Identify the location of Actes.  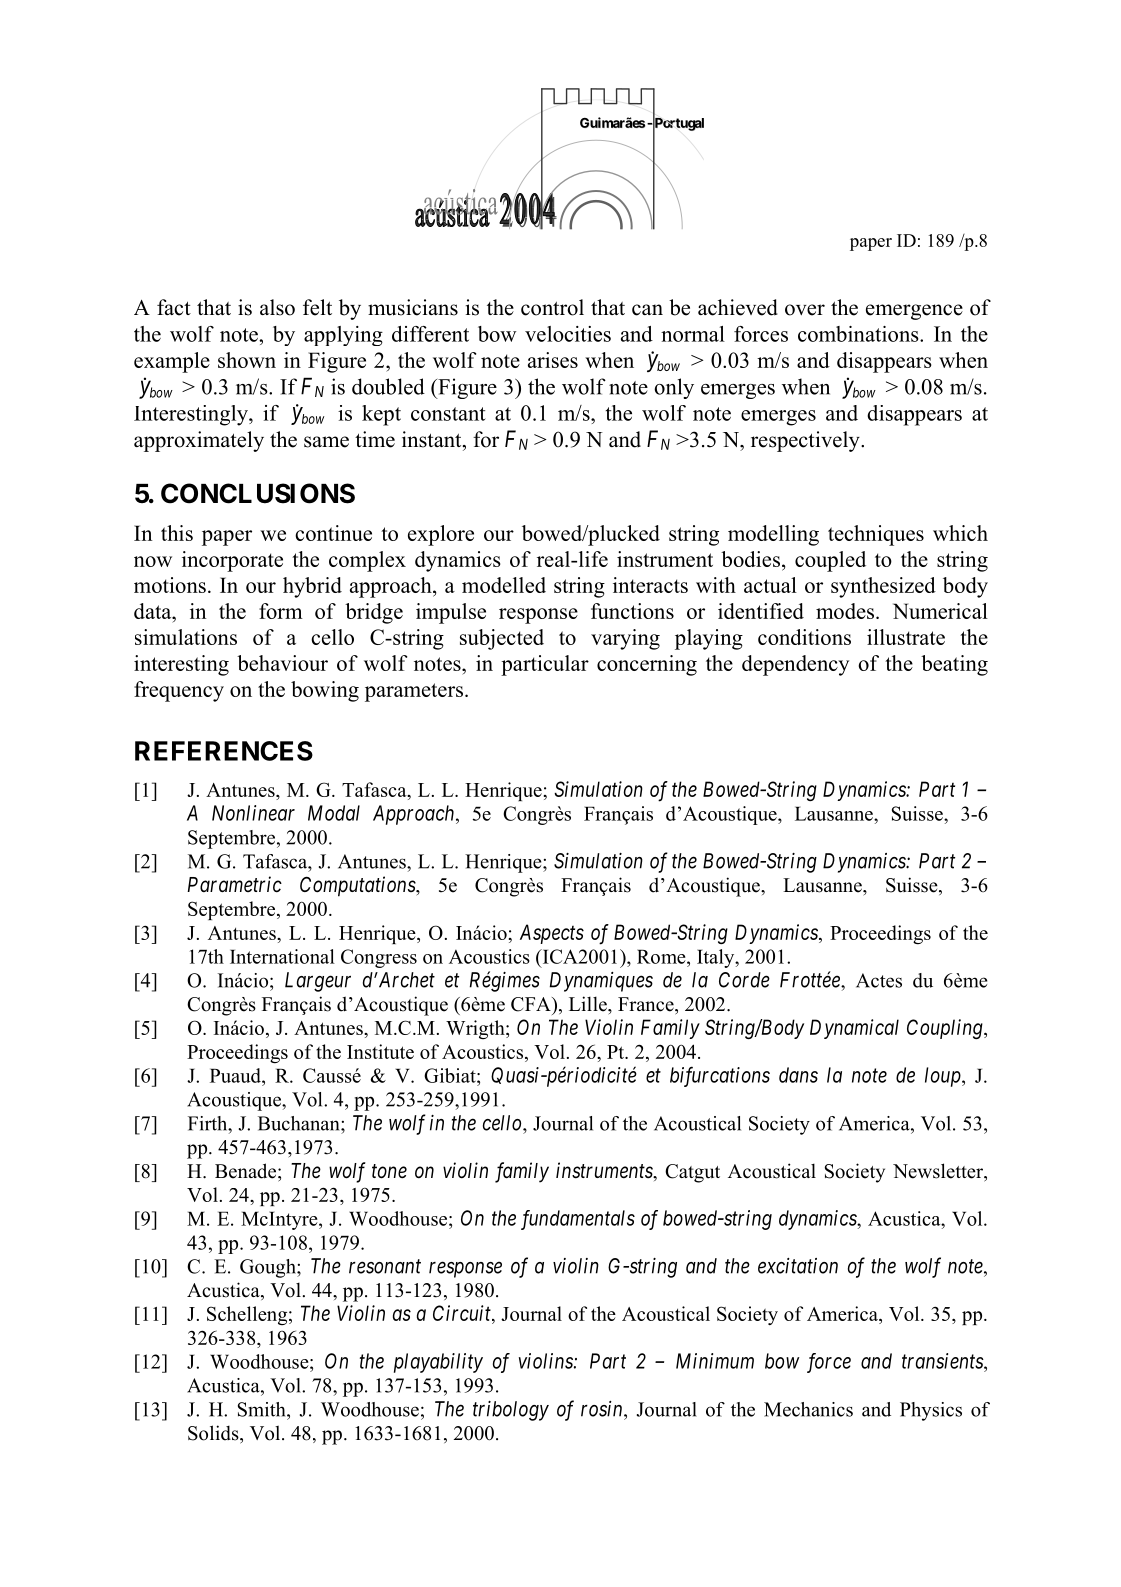
(879, 980).
